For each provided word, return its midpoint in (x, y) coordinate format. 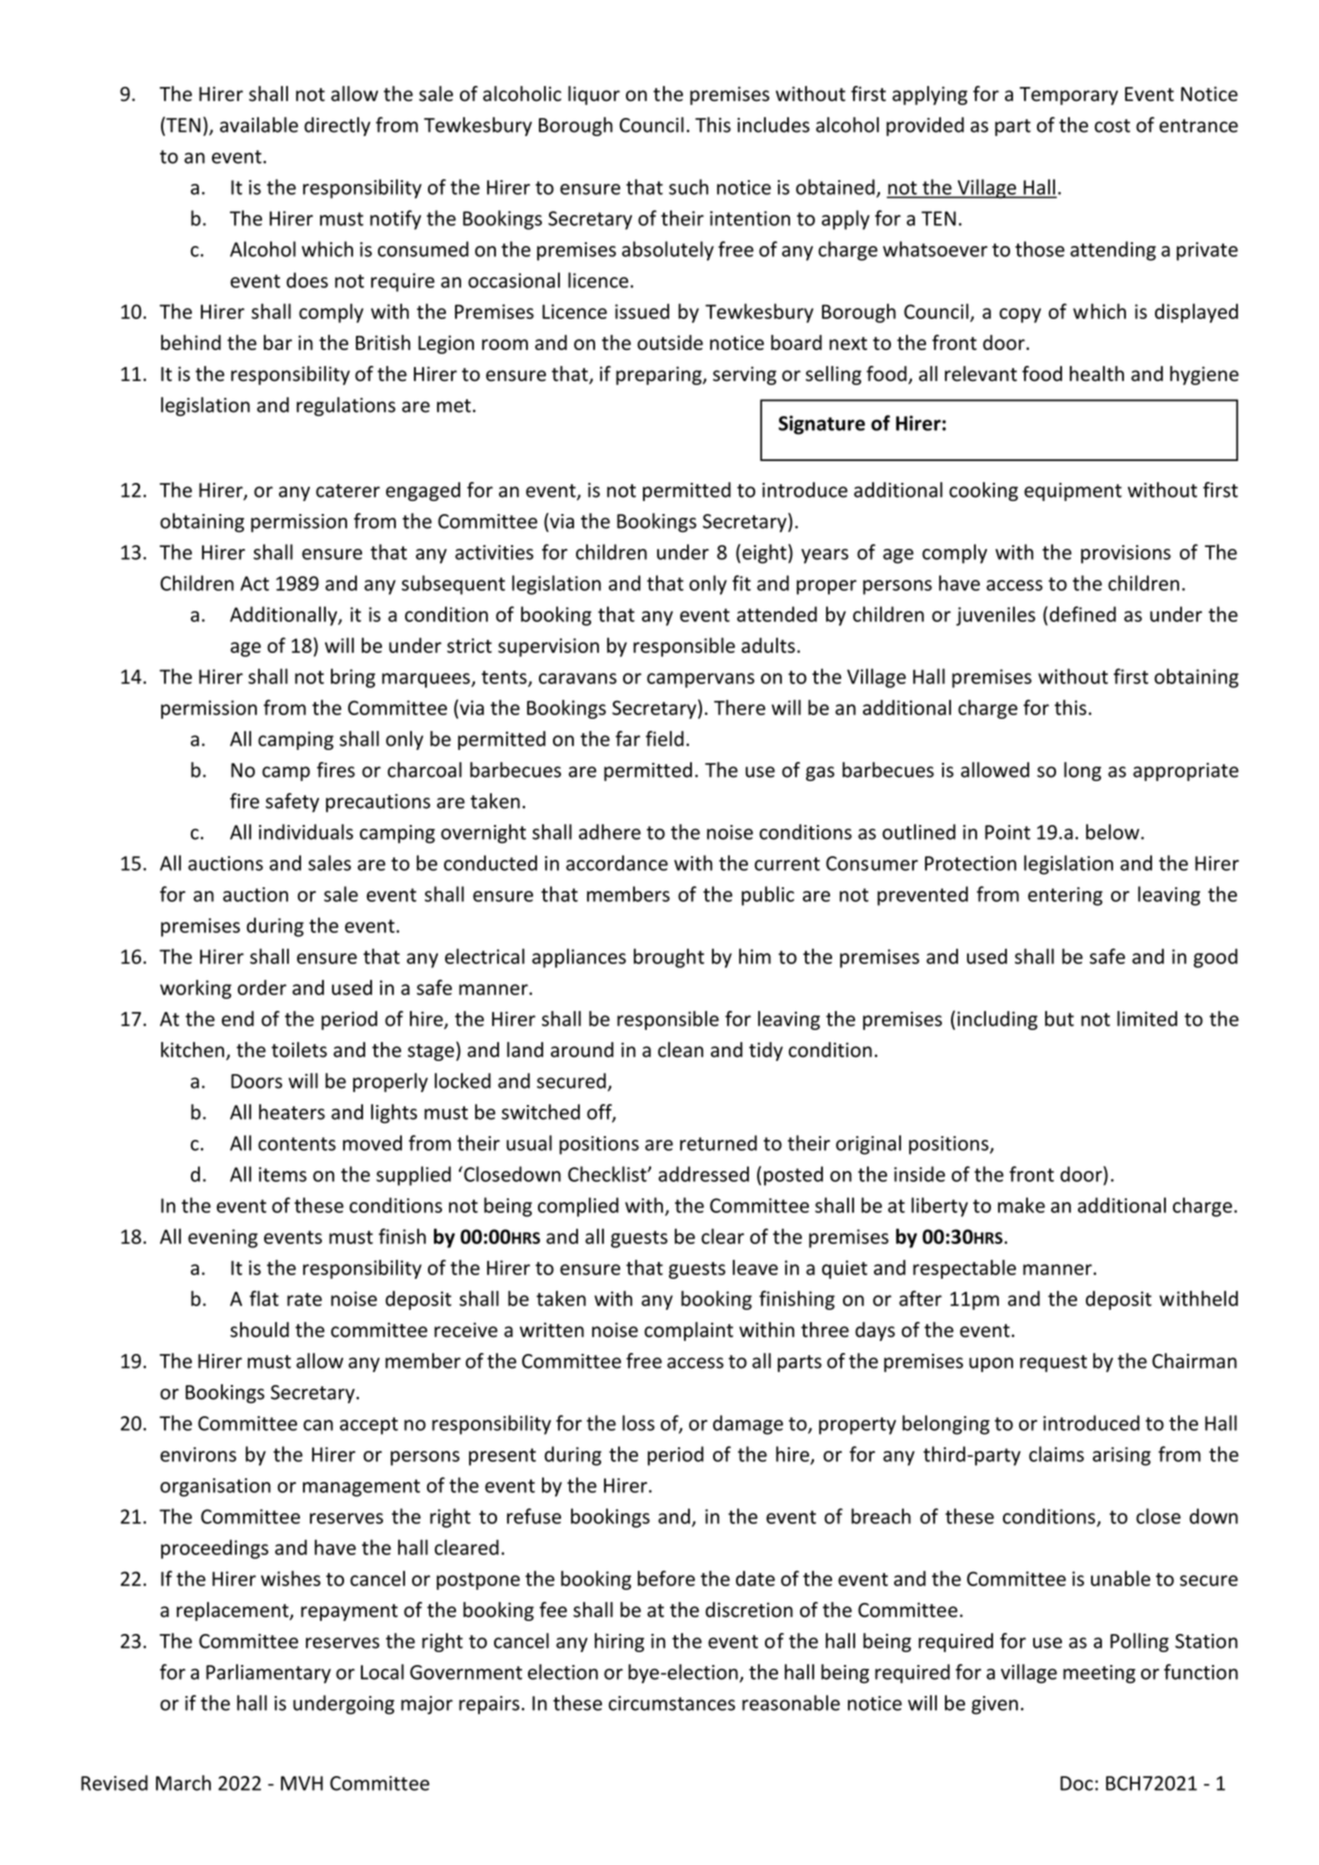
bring (353, 678)
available (259, 125)
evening (223, 1238)
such (688, 187)
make (1021, 1205)
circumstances (672, 1703)
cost (1112, 126)
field (665, 739)
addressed (703, 1174)
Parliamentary (268, 1673)
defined (1081, 614)
